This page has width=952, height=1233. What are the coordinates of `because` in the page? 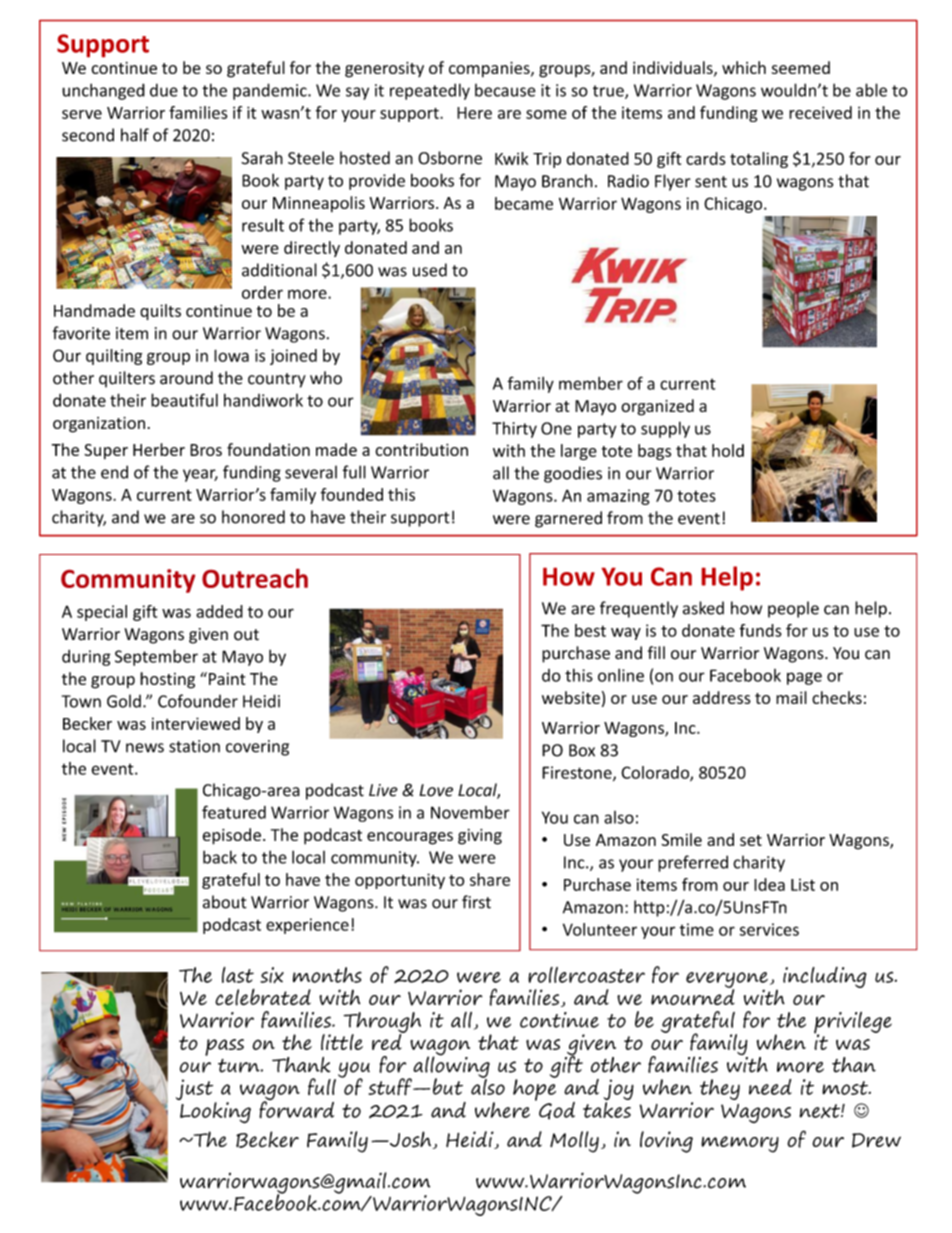 It's located at (505, 90).
